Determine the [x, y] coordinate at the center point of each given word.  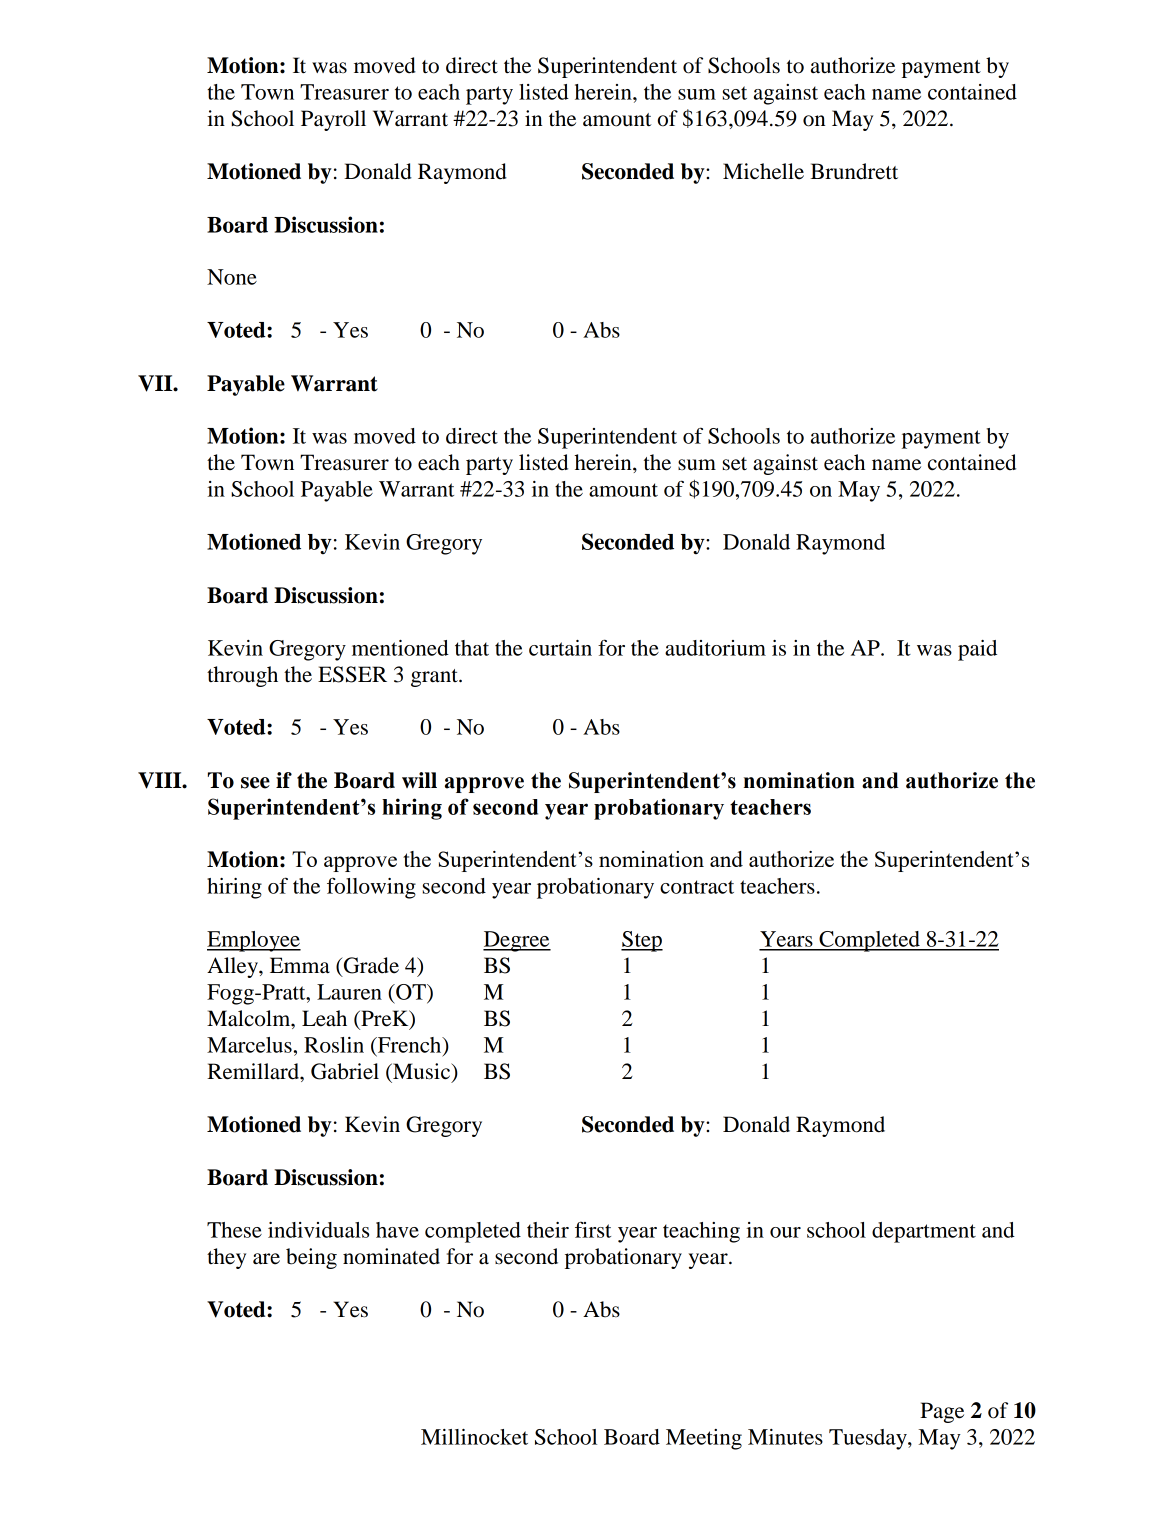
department [924, 1232]
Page [942, 1412]
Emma [300, 965]
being [311, 1258]
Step [642, 941]
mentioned [400, 648]
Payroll [333, 120]
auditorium [715, 648]
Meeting [704, 1439]
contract [697, 887]
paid [977, 650]
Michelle [763, 171]
